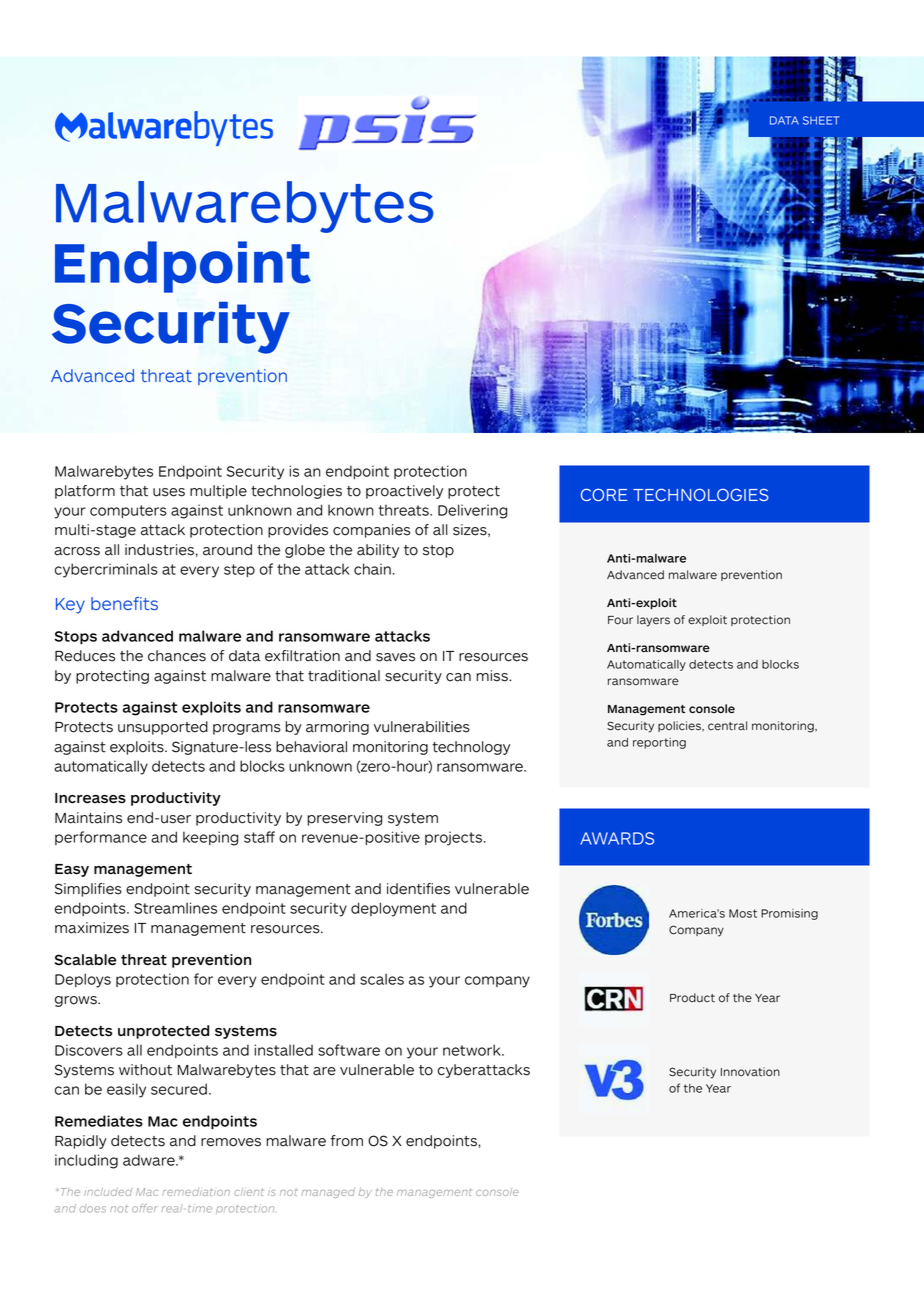  What do you see at coordinates (393, 909) in the screenshot?
I see `deployment` at bounding box center [393, 909].
